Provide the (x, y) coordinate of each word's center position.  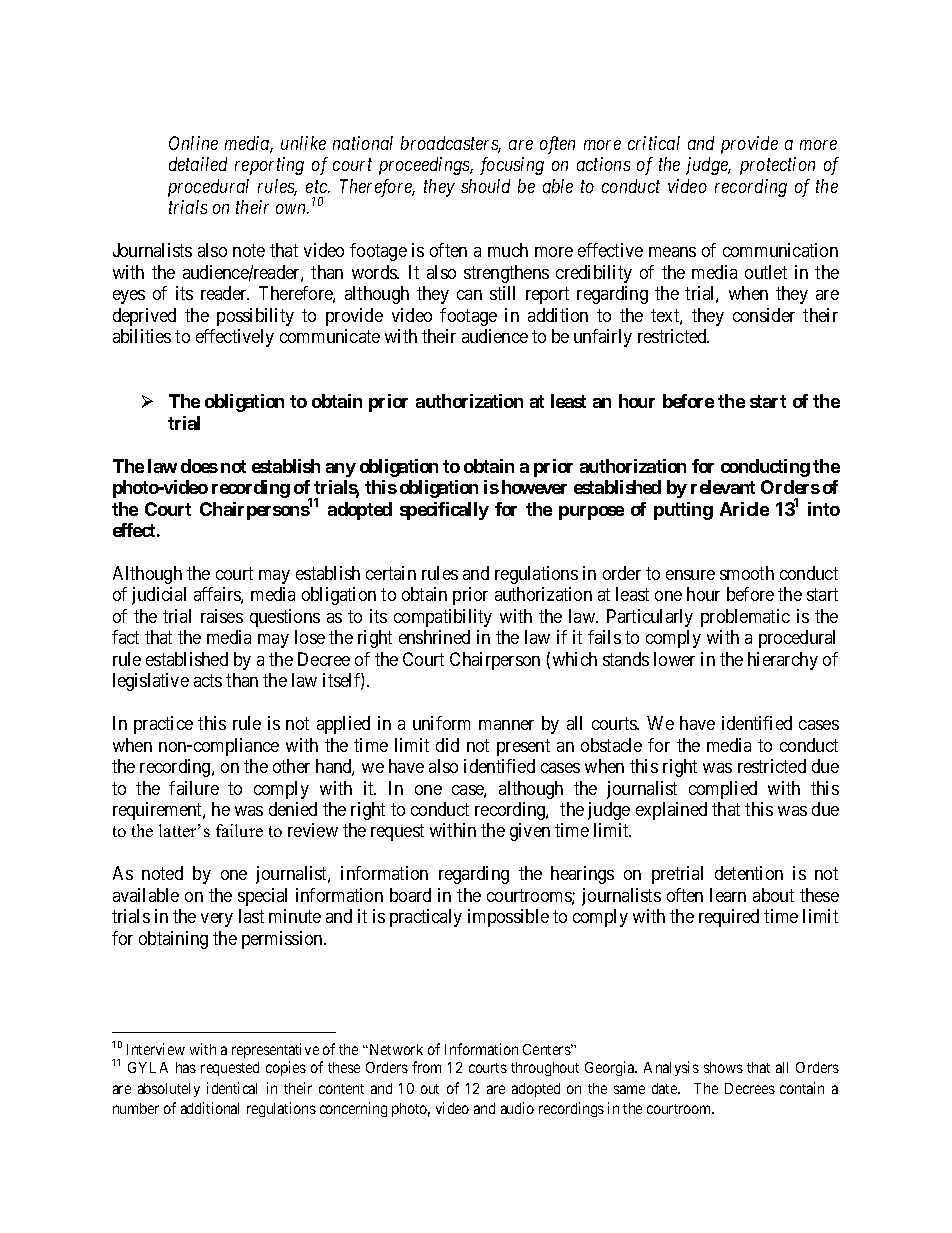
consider (764, 315)
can (469, 295)
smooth (747, 573)
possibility (255, 317)
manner (506, 725)
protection (777, 166)
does (199, 466)
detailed (198, 164)
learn (728, 895)
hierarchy (783, 661)
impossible (508, 918)
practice (163, 725)
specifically (444, 511)
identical (232, 1088)
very (217, 920)
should (485, 186)
